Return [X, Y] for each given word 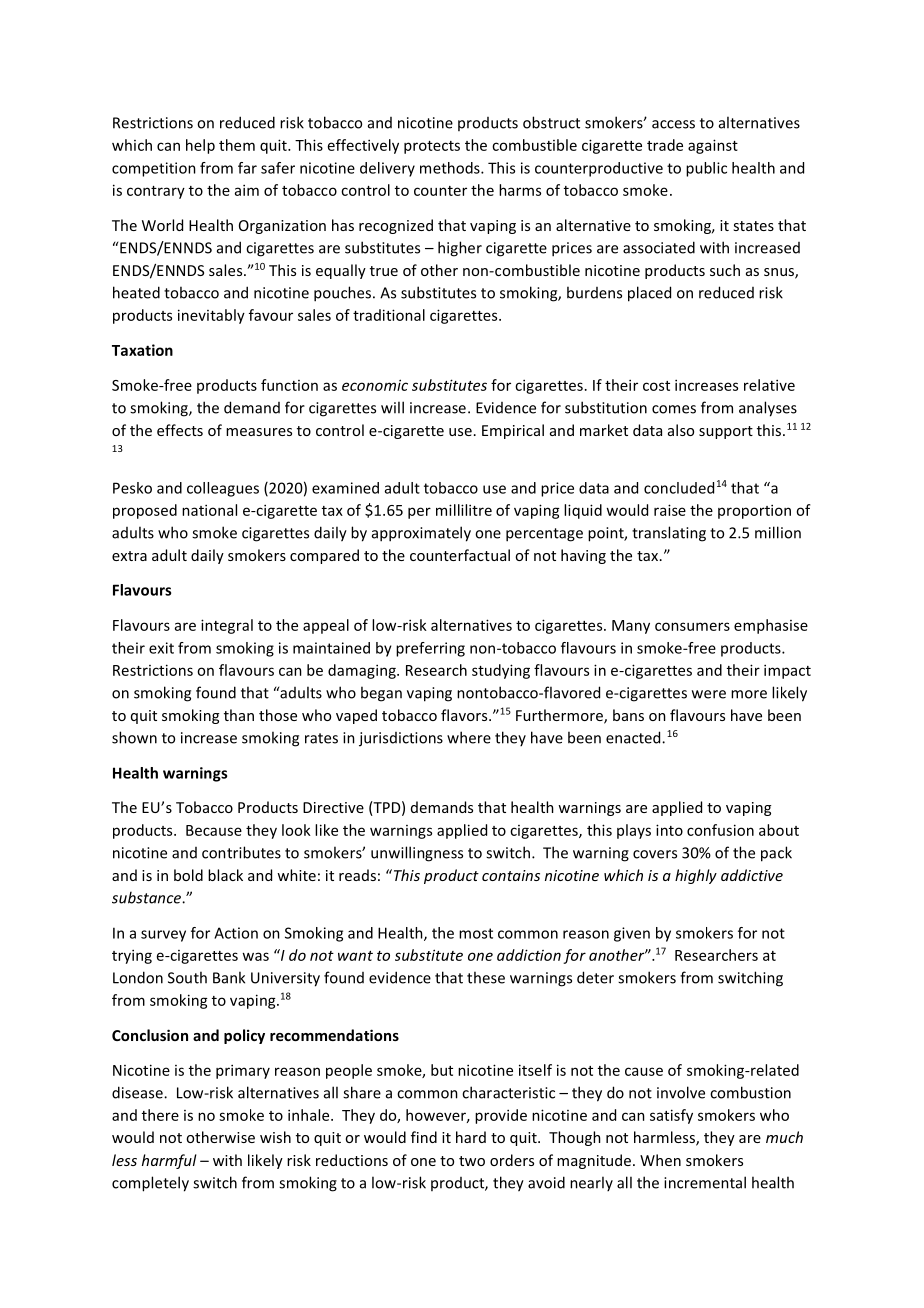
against [713, 146]
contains [511, 875]
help [200, 146]
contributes [241, 852]
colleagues [223, 489]
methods [451, 168]
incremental [705, 1182]
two [472, 1161]
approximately [421, 534]
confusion [720, 830]
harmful [169, 1161]
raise [670, 510]
